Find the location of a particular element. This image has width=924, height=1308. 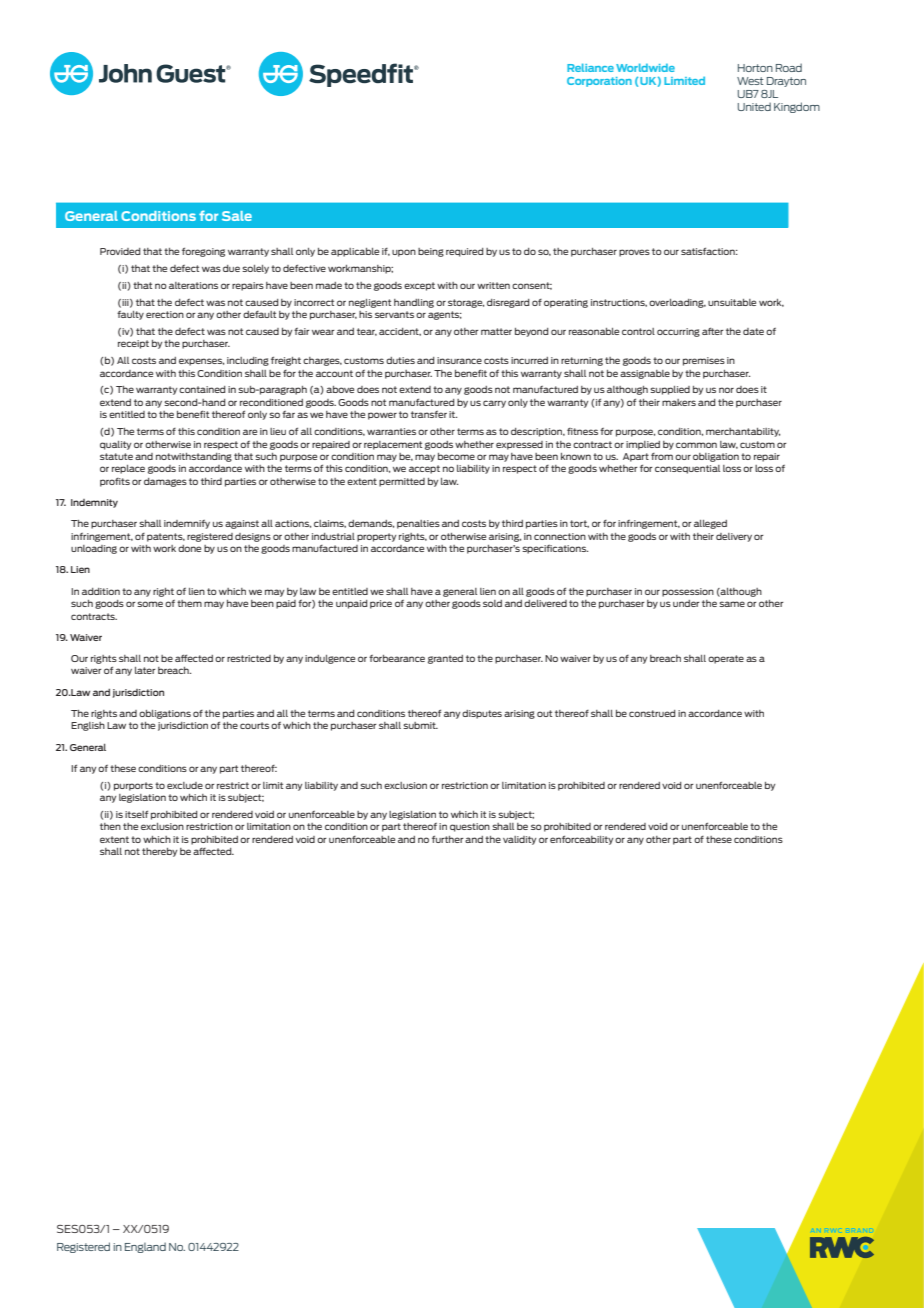

United is located at coordinates (754, 106).
